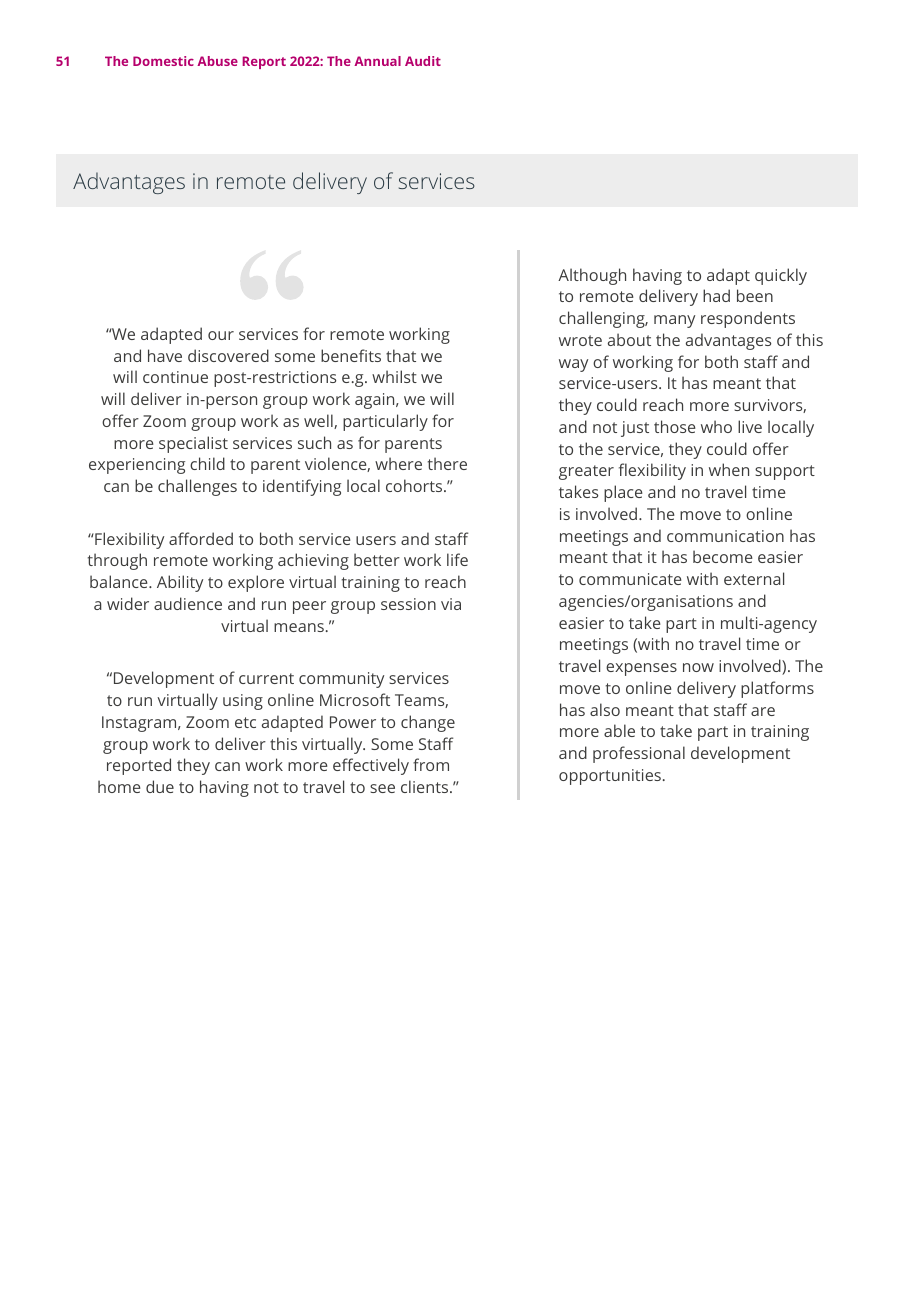 This screenshot has height=1308, width=924. I want to click on life, so click(457, 559).
